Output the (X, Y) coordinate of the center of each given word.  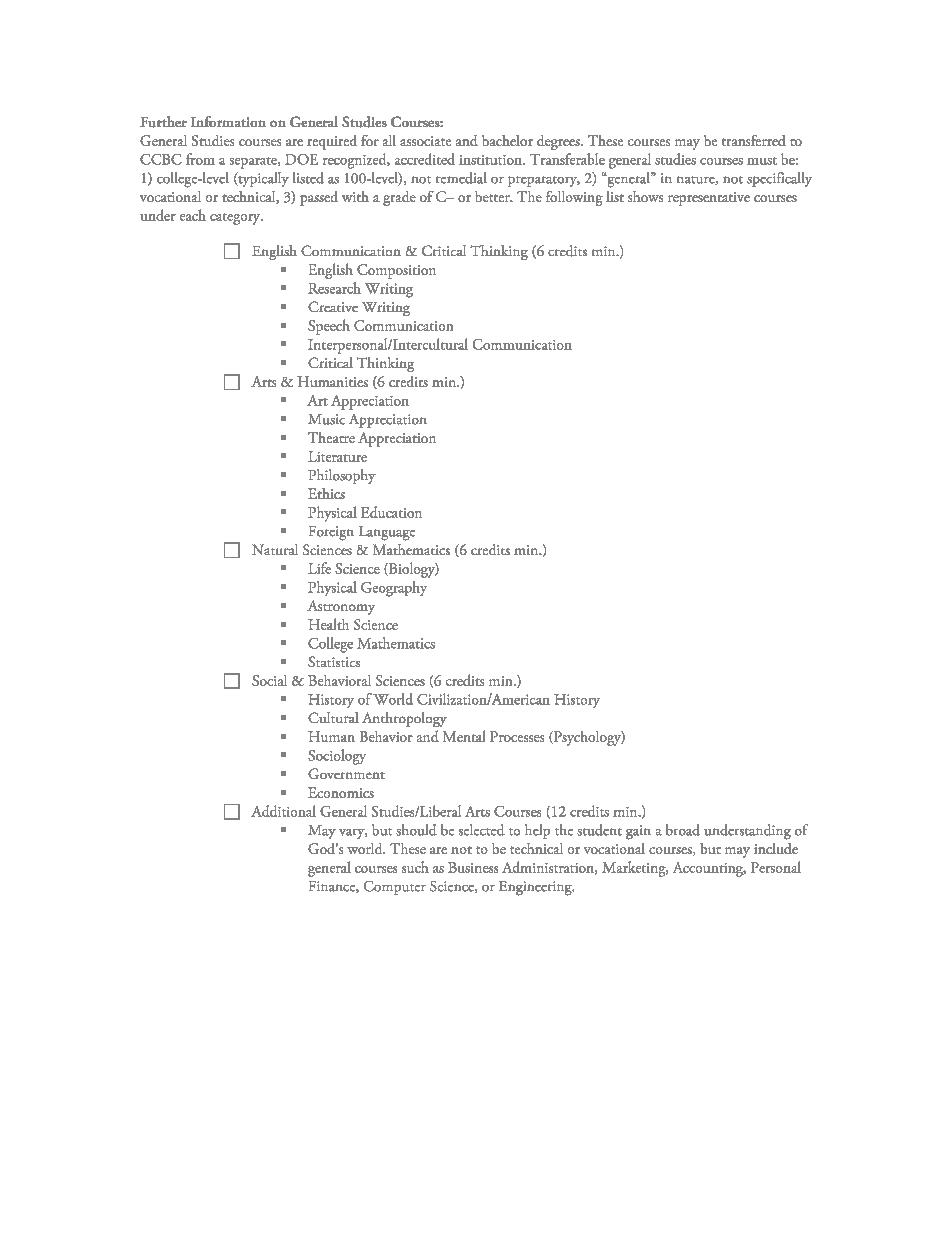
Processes (517, 736)
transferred (754, 140)
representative (709, 199)
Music (326, 419)
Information (228, 121)
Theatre (331, 437)
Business (473, 867)
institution (491, 160)
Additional (283, 811)
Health (328, 624)
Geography (394, 589)
